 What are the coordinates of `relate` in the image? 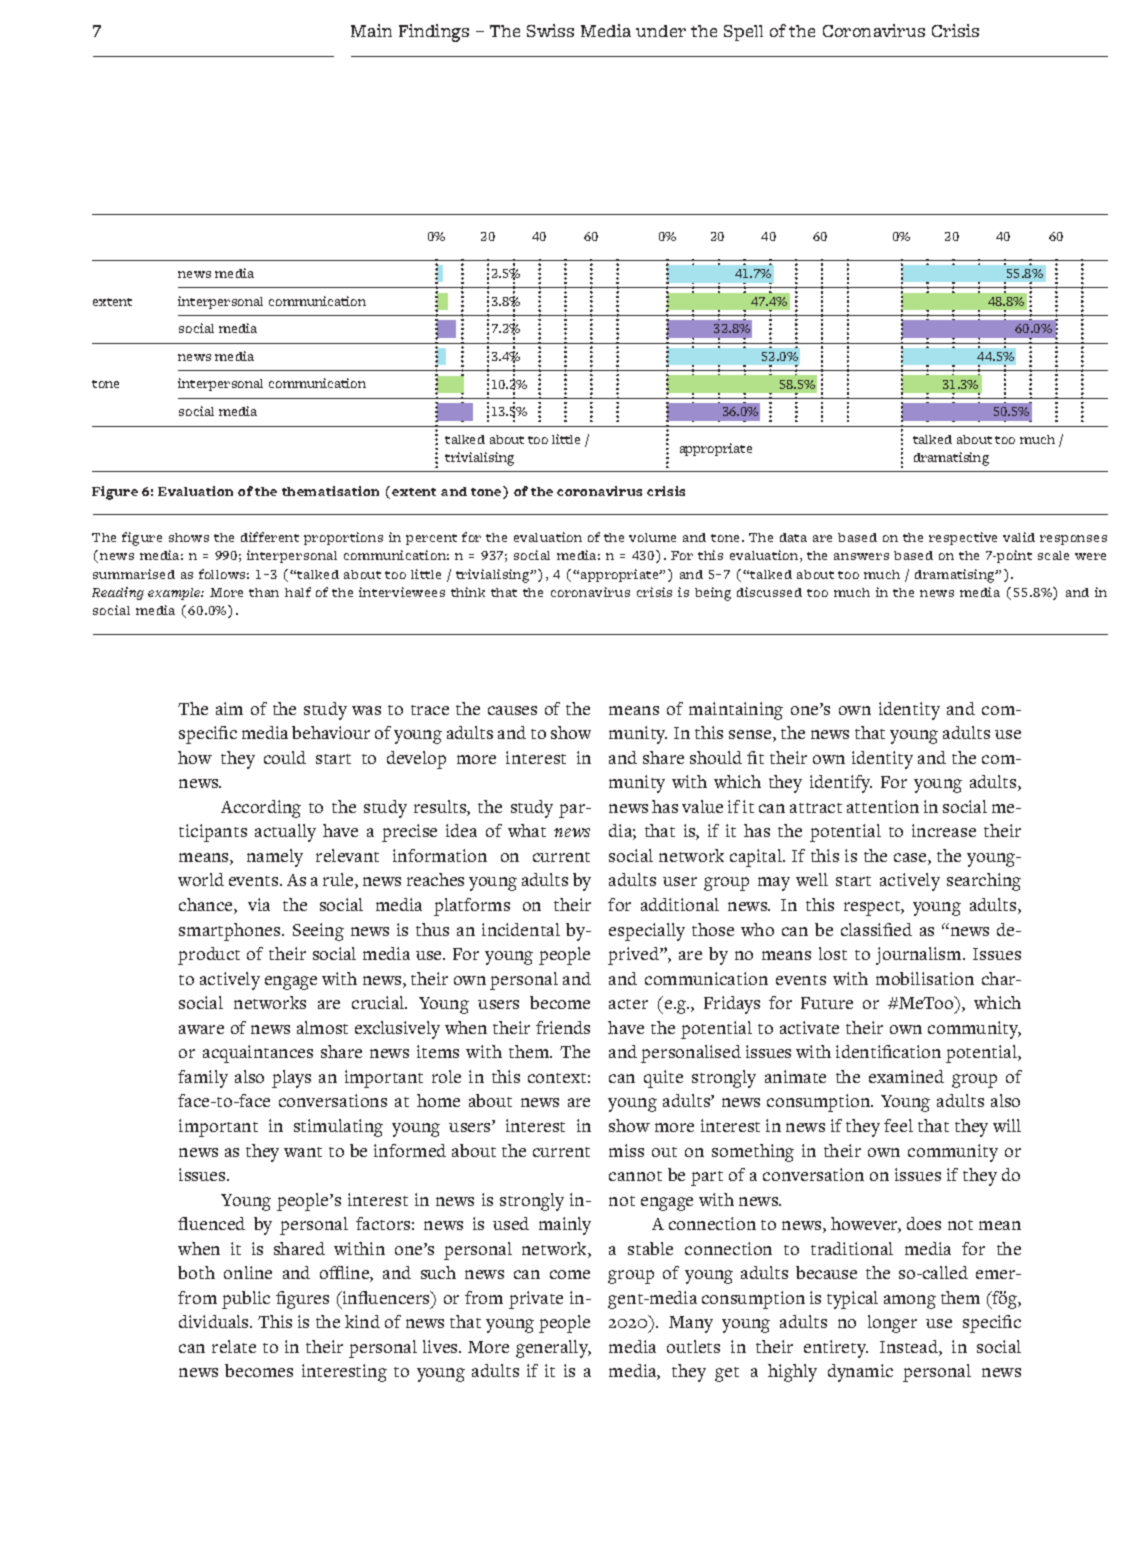 It's located at (234, 1346).
